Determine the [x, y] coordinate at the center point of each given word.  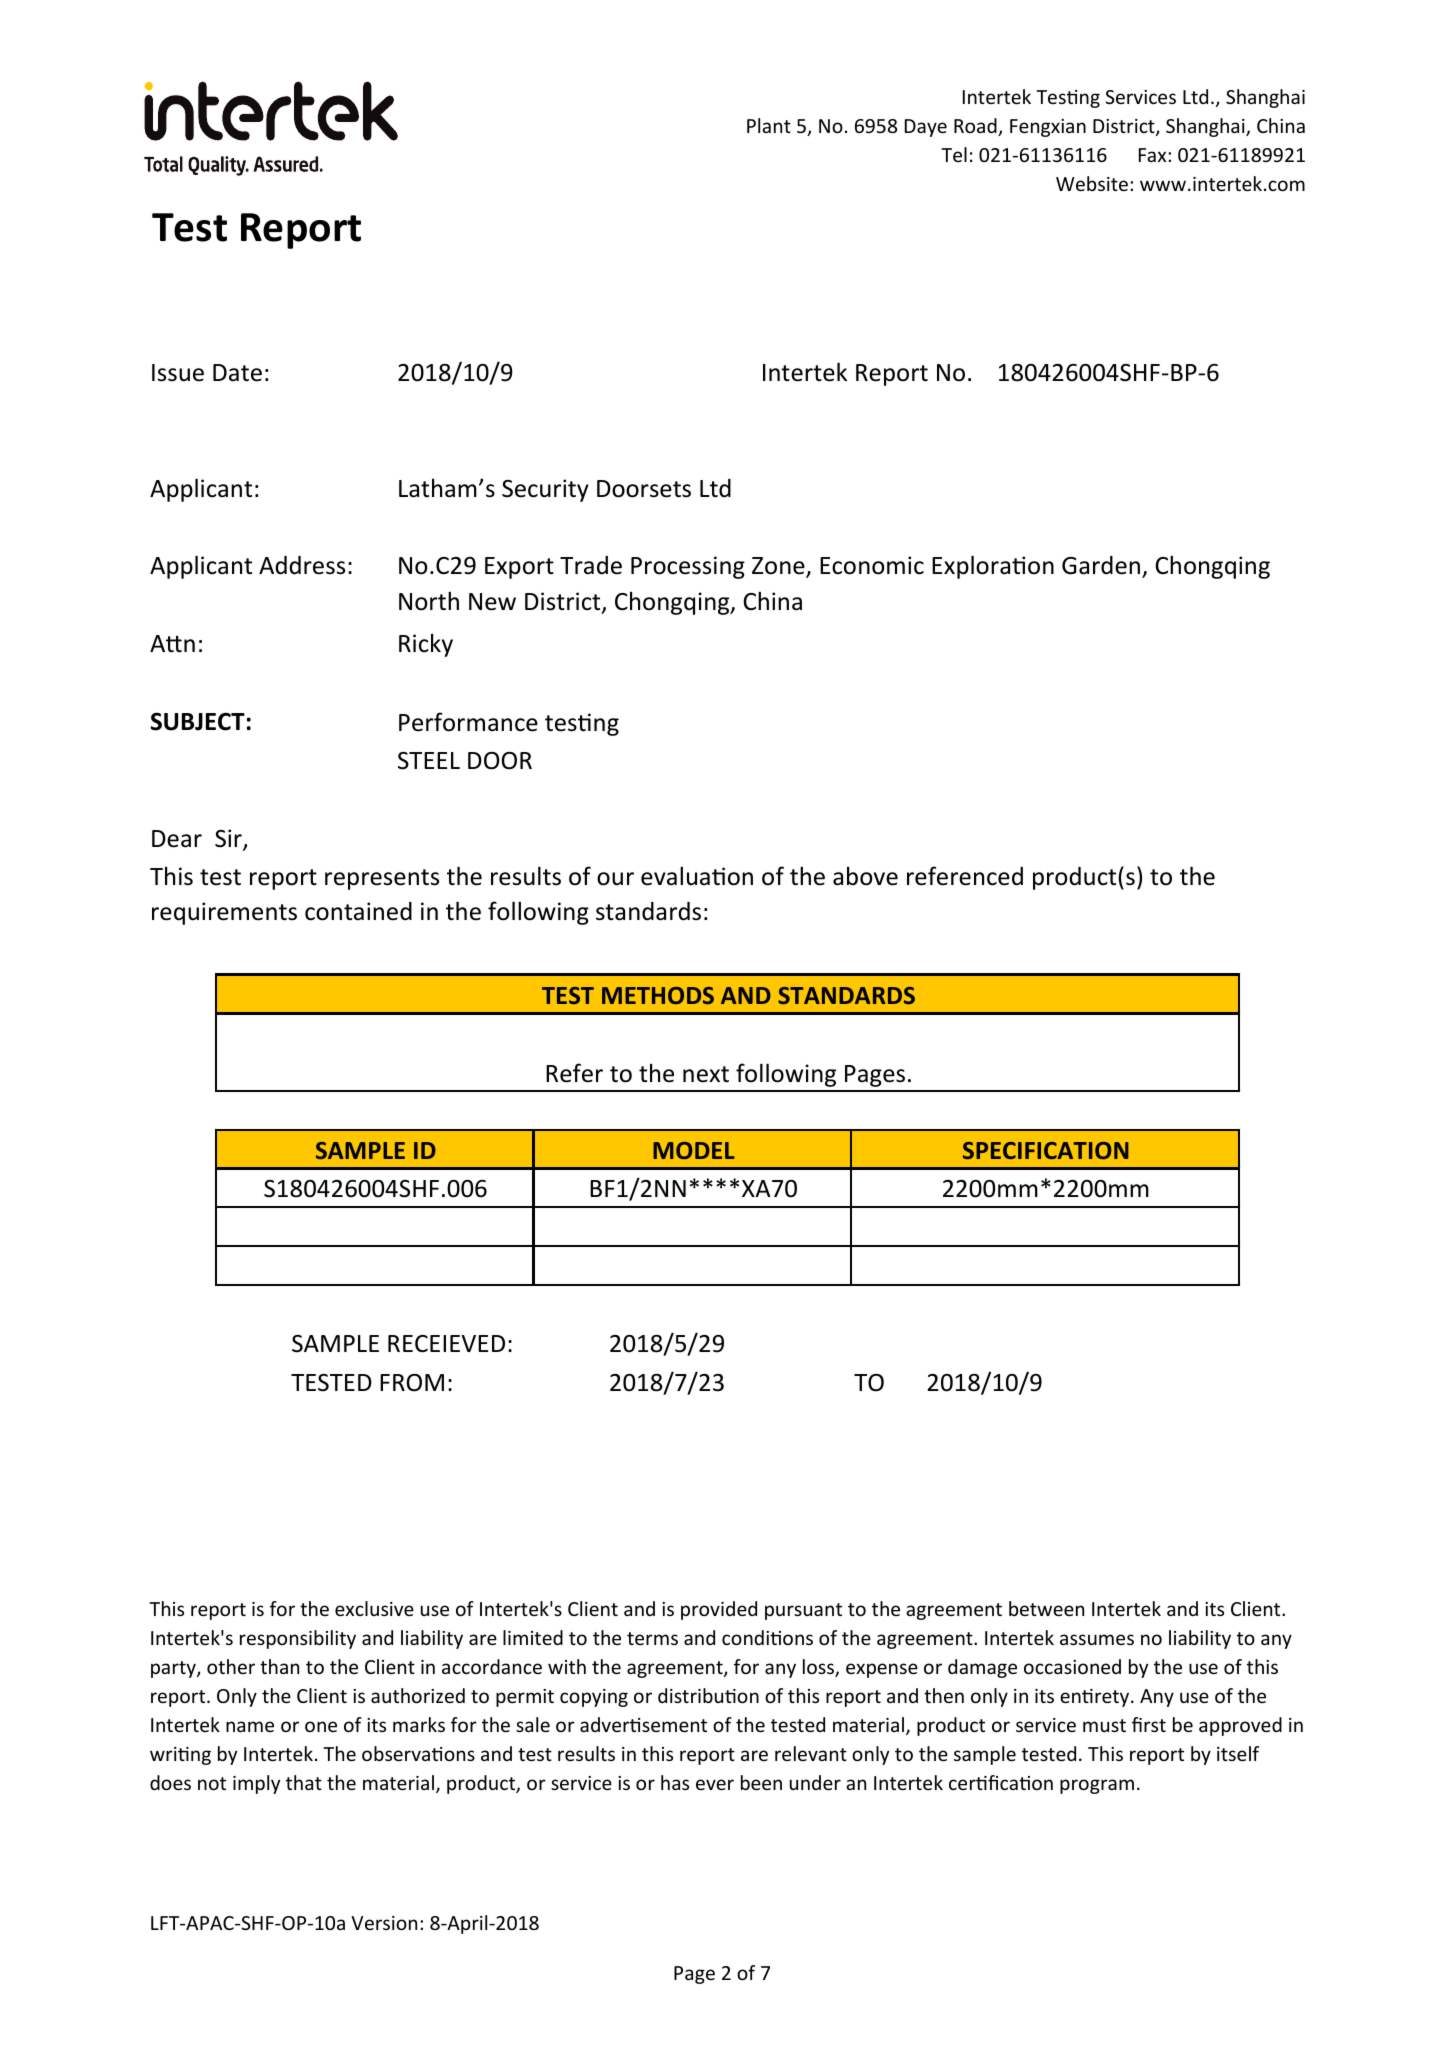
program [1097, 1786]
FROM [412, 1383]
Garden [1101, 565]
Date [237, 373]
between [1046, 1608]
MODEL [694, 1150]
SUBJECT [198, 721]
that [304, 1782]
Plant [769, 125]
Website [1092, 183]
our [615, 879]
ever [715, 1784]
